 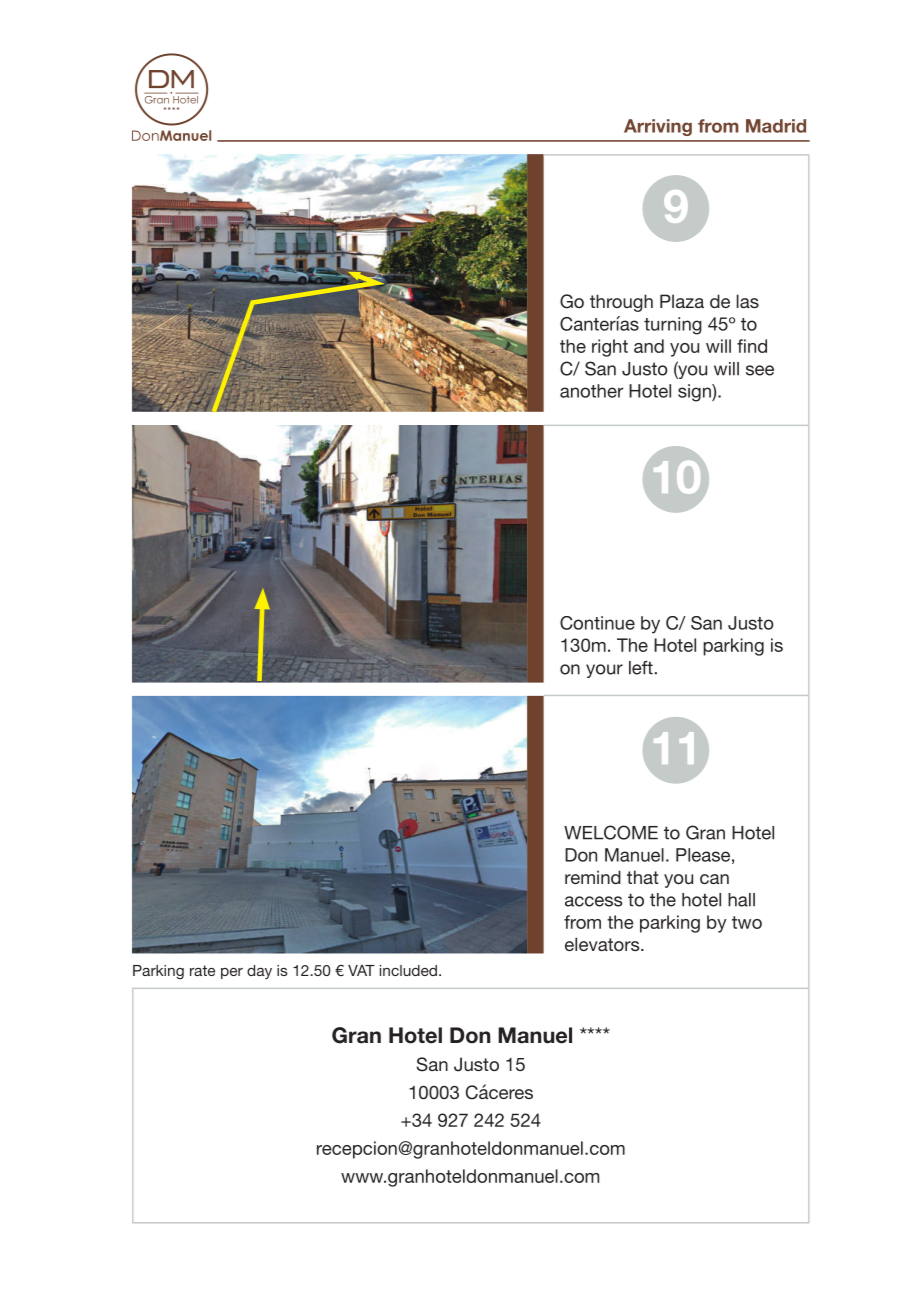 I want to click on Madrid, so click(x=776, y=126).
